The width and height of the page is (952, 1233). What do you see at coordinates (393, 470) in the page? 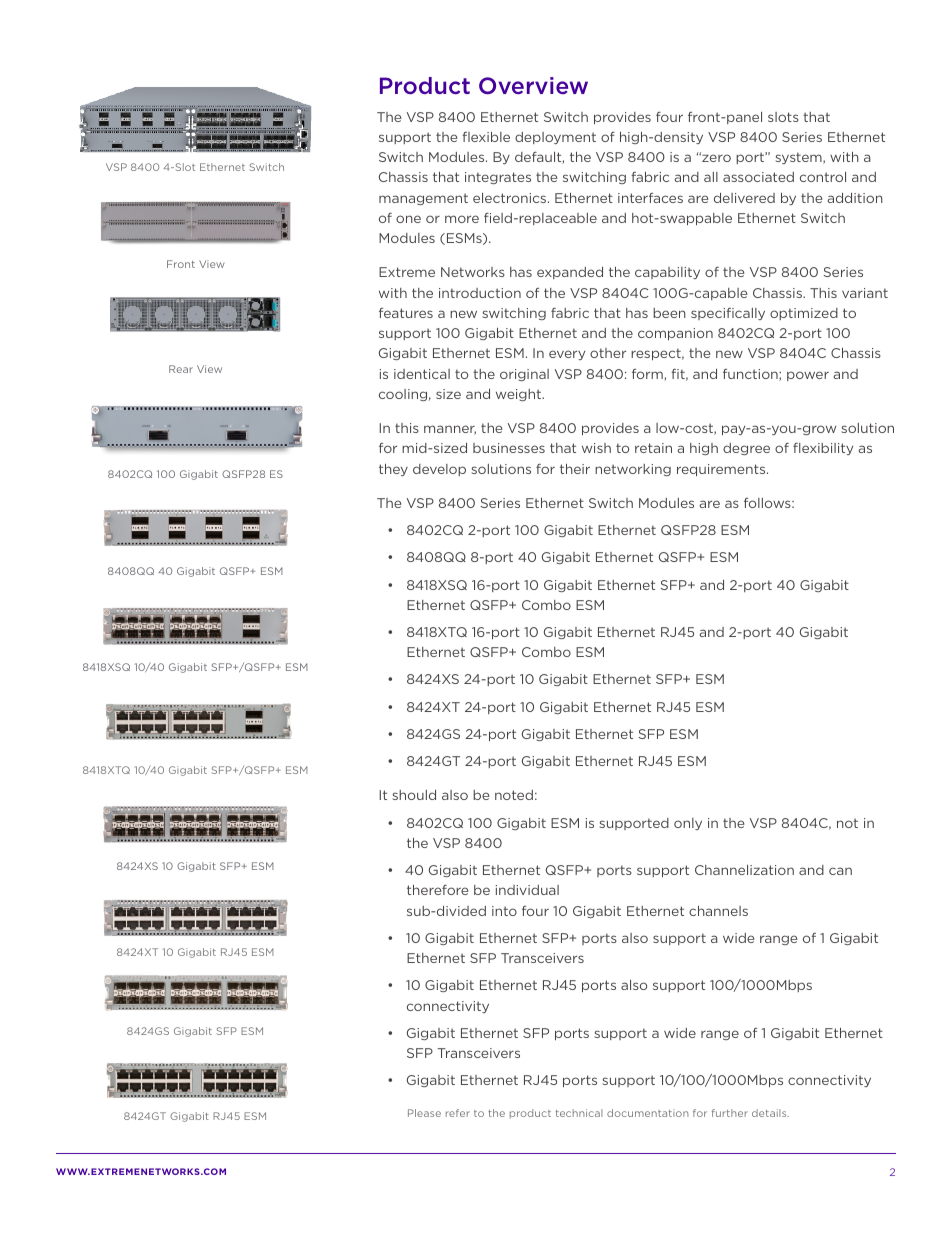
I see `they` at bounding box center [393, 470].
